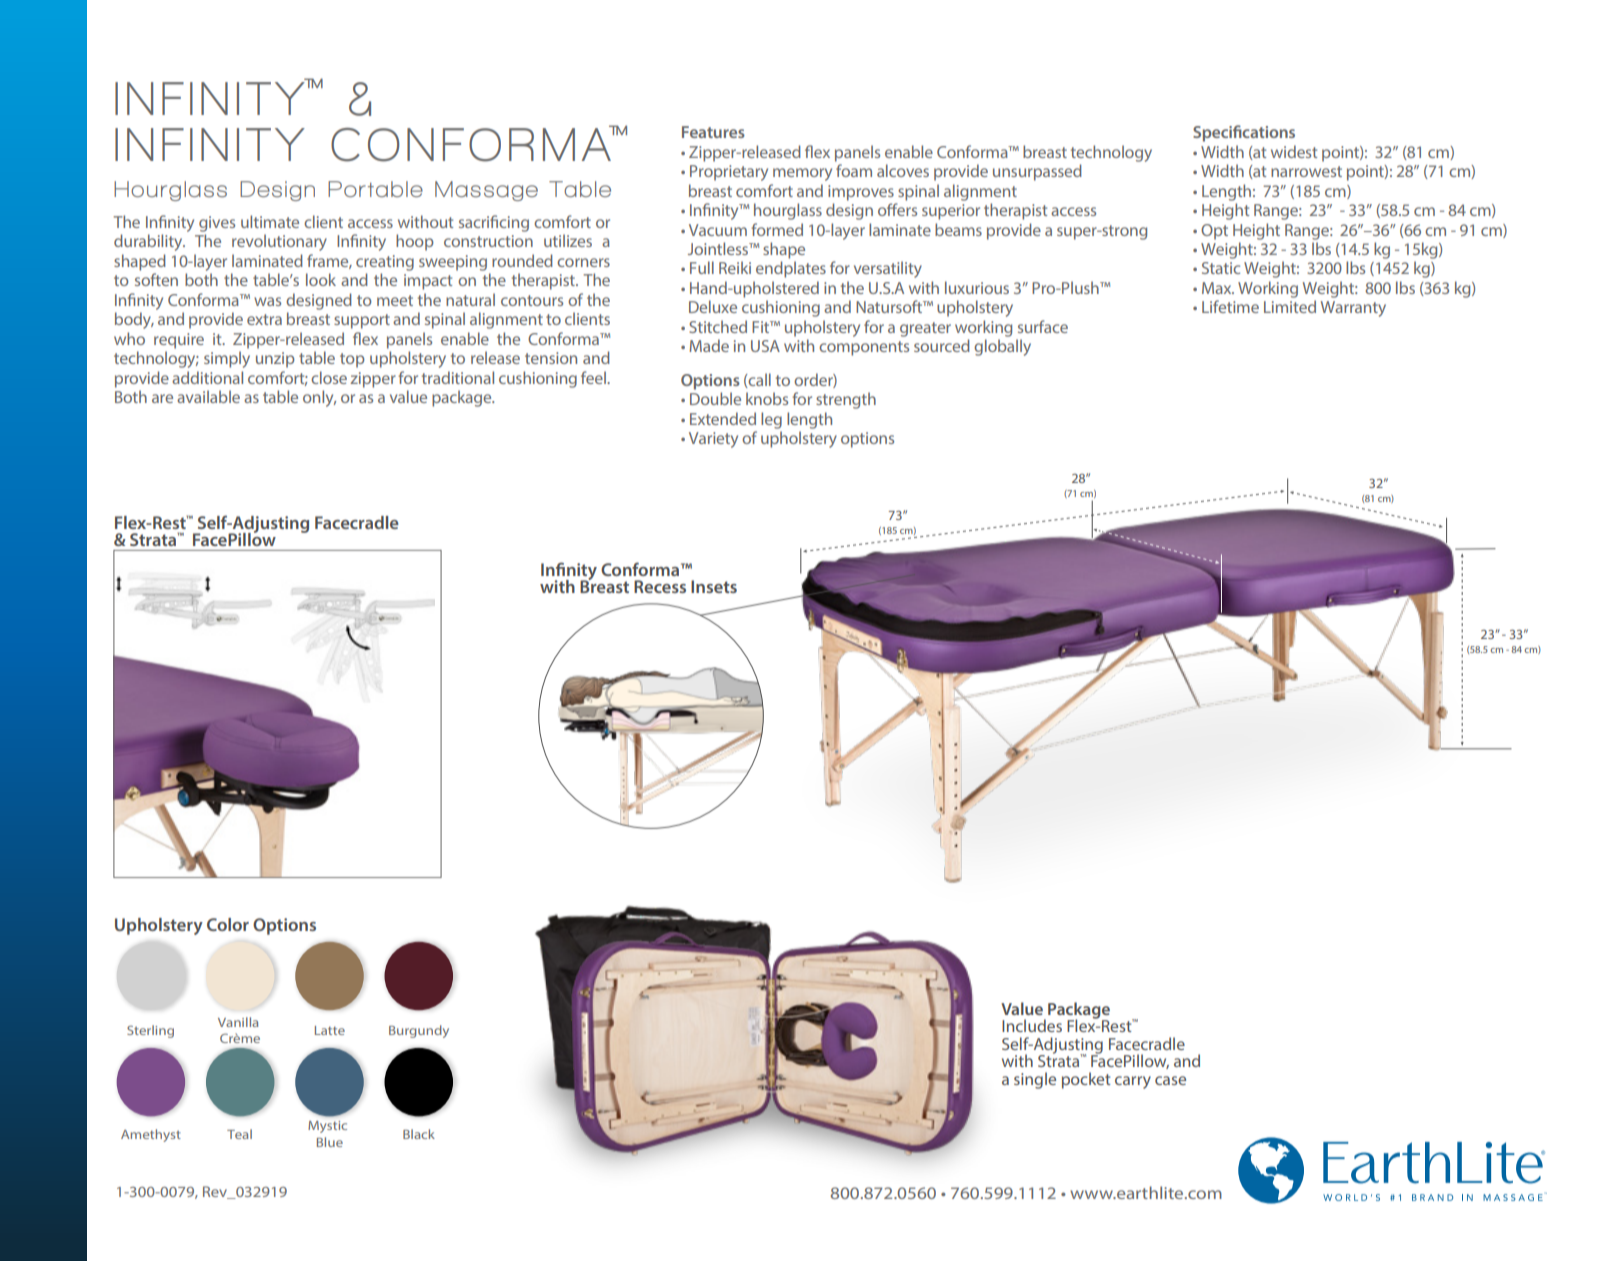 The image size is (1611, 1261). I want to click on Mystic, so click(327, 1127).
